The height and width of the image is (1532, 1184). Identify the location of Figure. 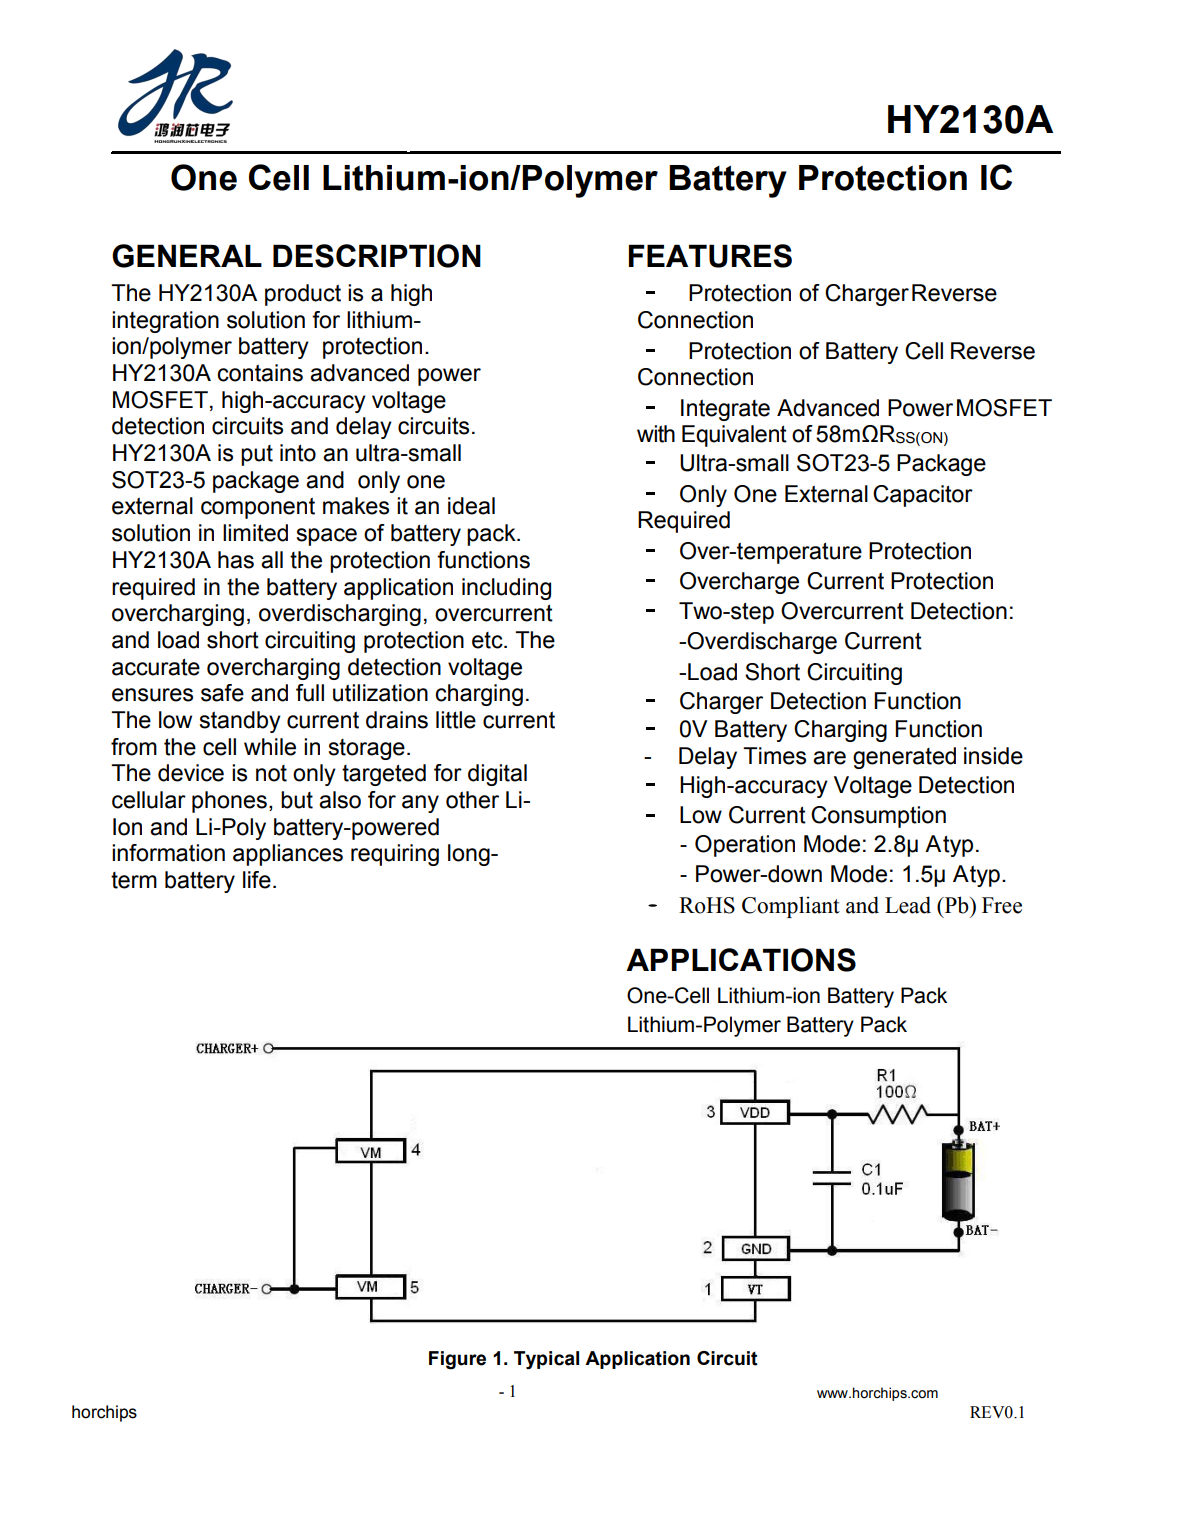
(457, 1360).
